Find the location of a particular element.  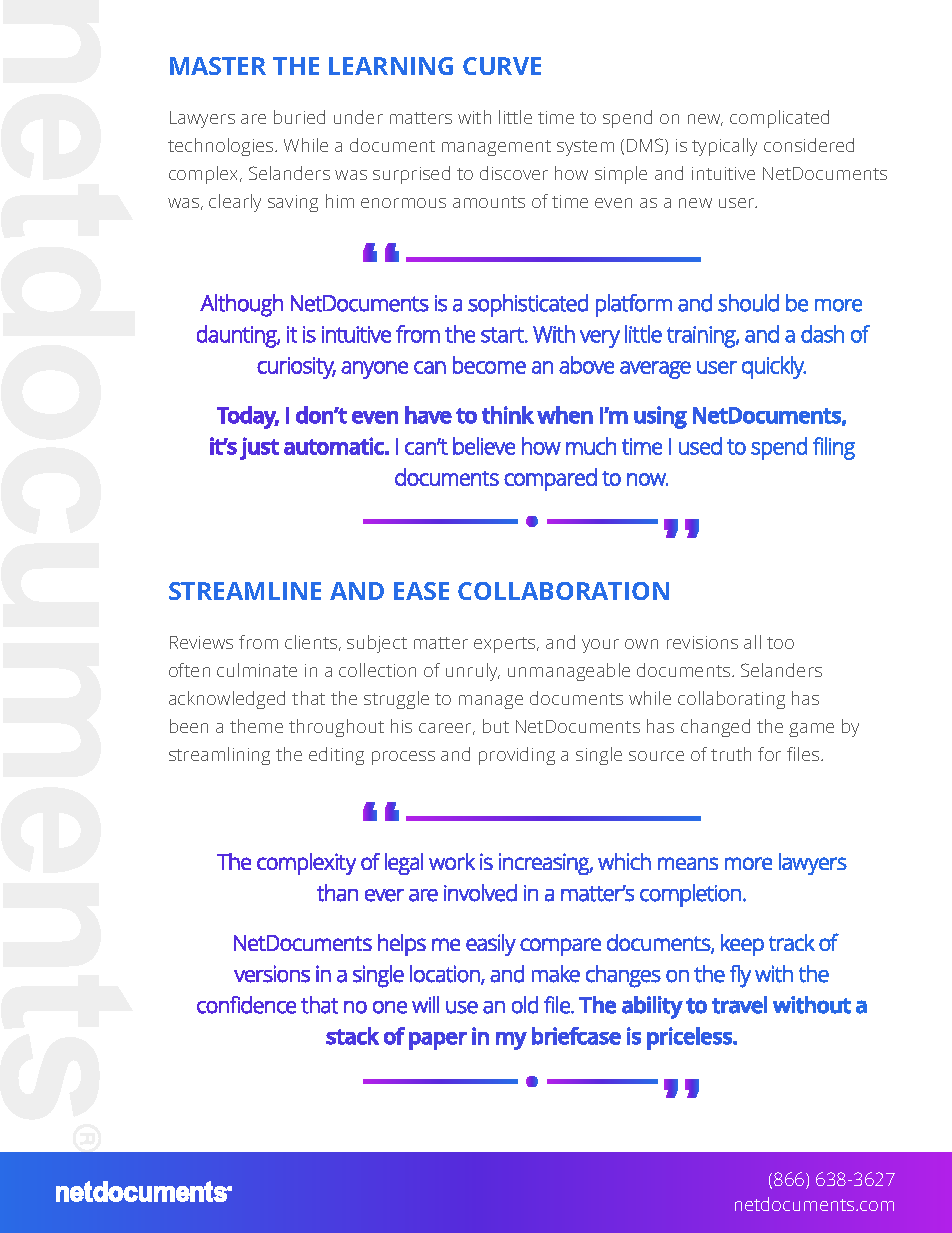

buried is located at coordinates (299, 117).
